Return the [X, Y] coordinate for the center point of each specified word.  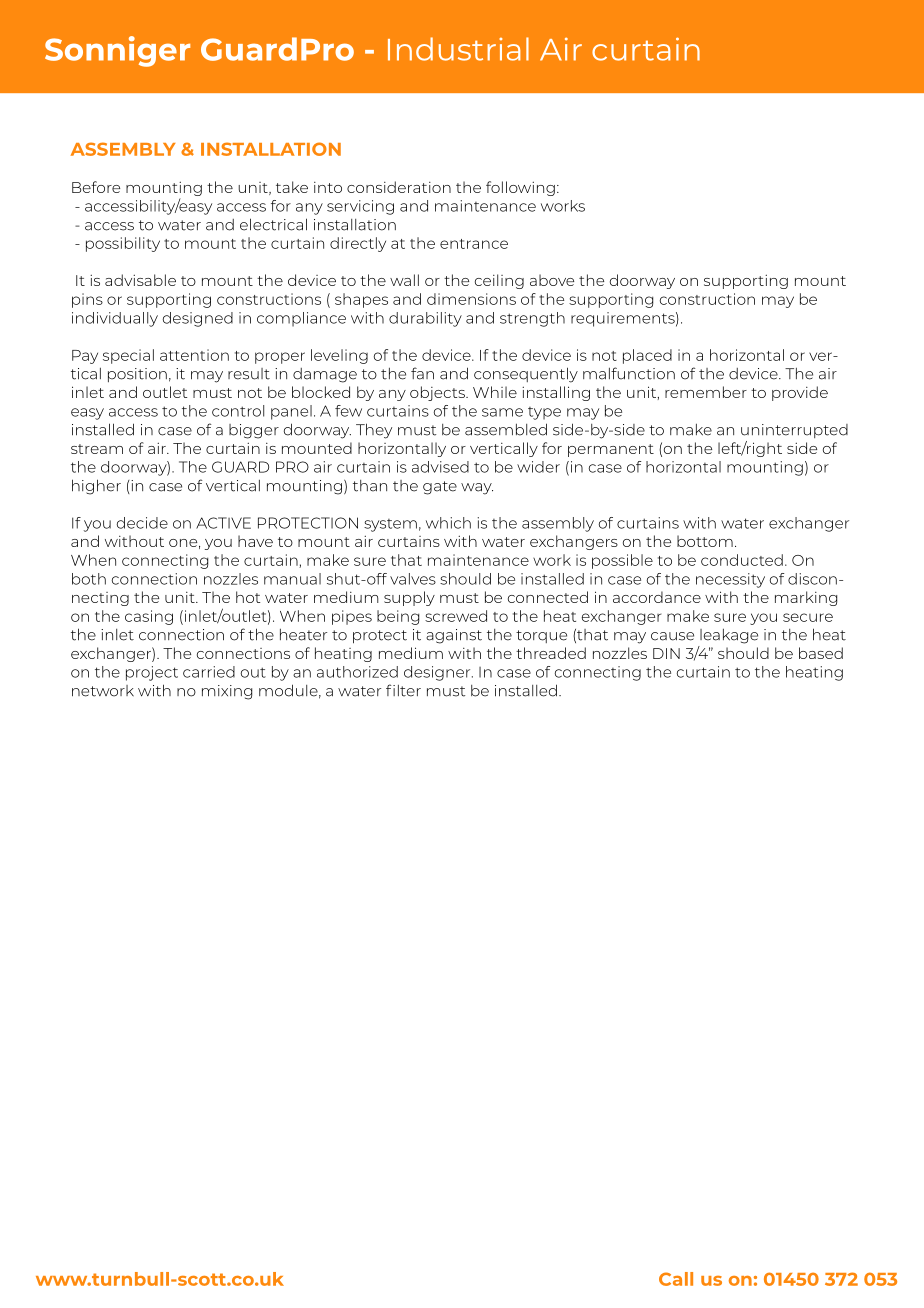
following [520, 188]
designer [438, 673]
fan [422, 373]
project [152, 673]
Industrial [458, 49]
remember [706, 392]
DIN [666, 653]
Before [96, 187]
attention [194, 355]
